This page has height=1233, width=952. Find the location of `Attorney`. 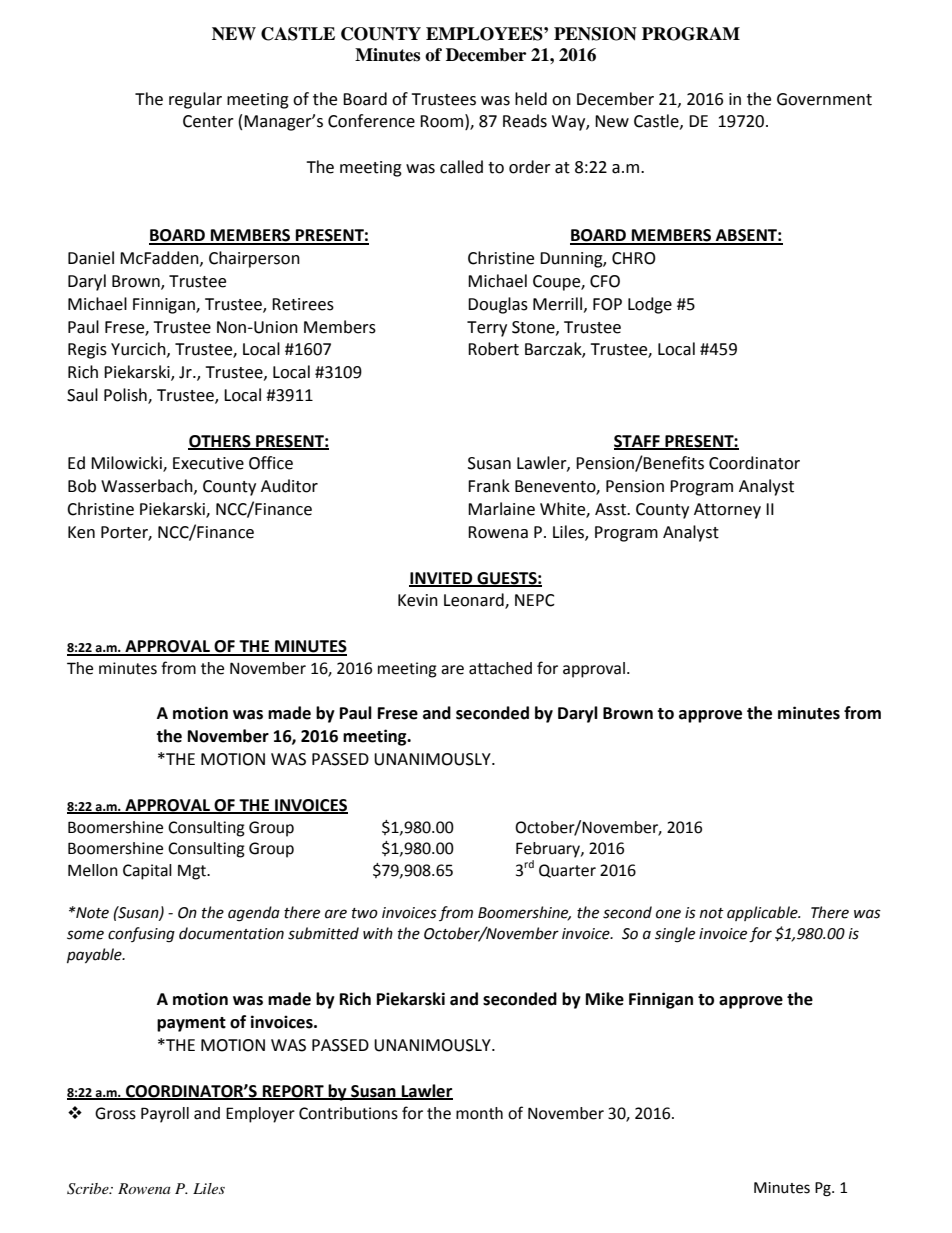

Attorney is located at coordinates (727, 511).
